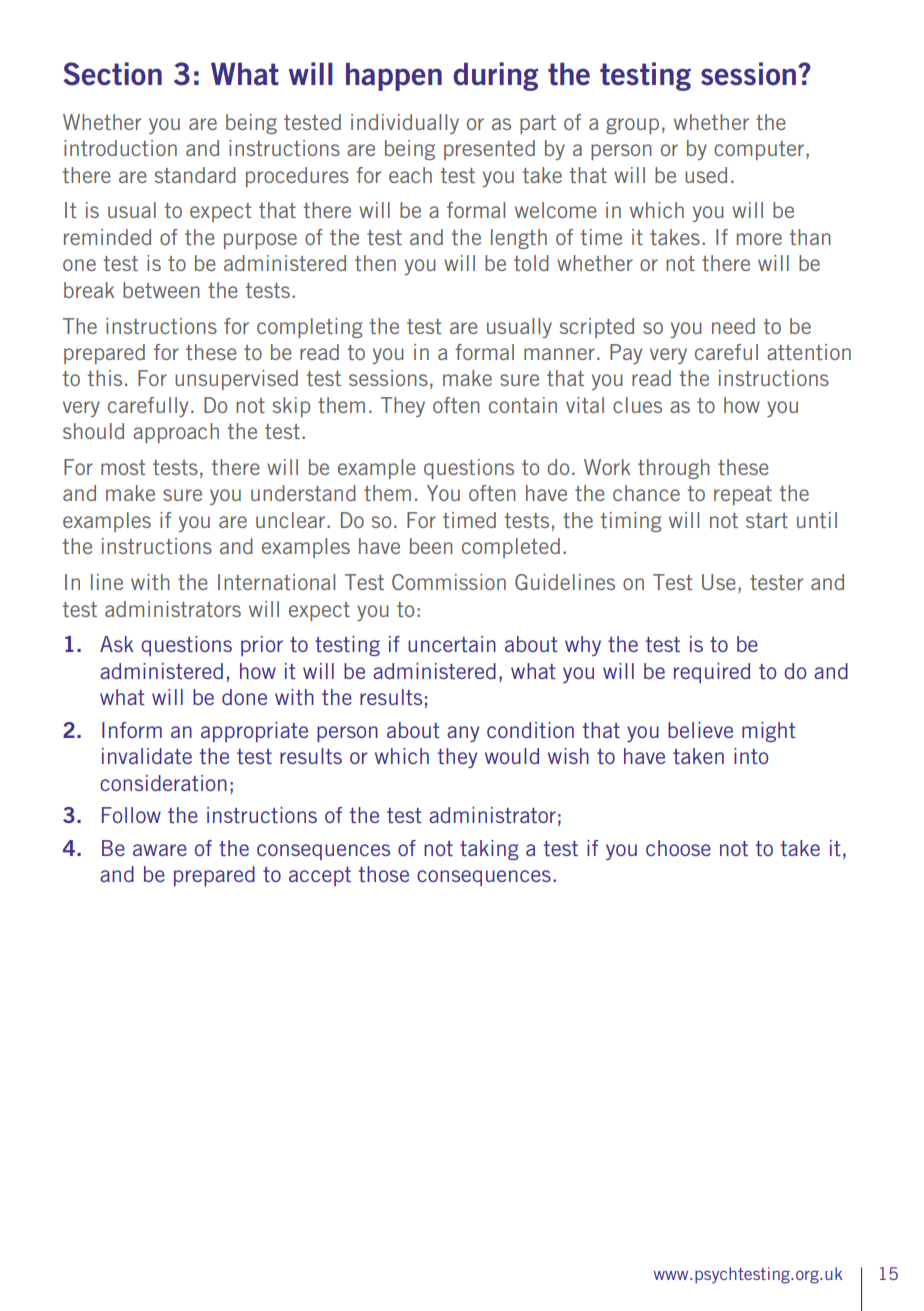 This screenshot has width=924, height=1311. Describe the element at coordinates (759, 150) in the screenshot. I see `computer` at that location.
